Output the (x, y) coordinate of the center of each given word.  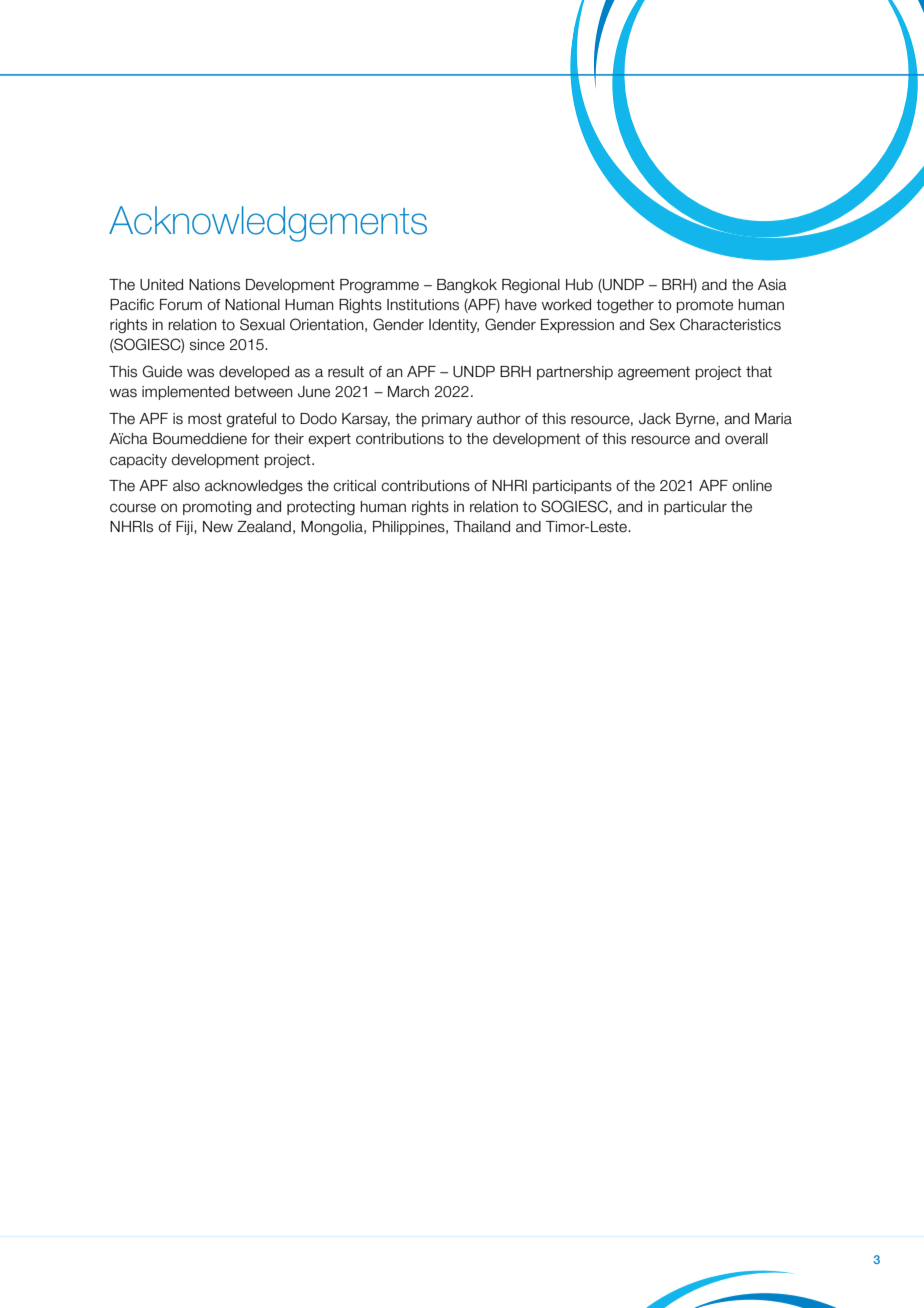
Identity (454, 326)
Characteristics (730, 324)
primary (447, 420)
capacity (138, 461)
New (218, 527)
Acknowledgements (268, 224)
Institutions (423, 305)
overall (746, 439)
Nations (214, 285)
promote (705, 306)
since (207, 345)
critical (354, 486)
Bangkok (467, 286)
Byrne (696, 420)
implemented (185, 393)
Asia (772, 285)
